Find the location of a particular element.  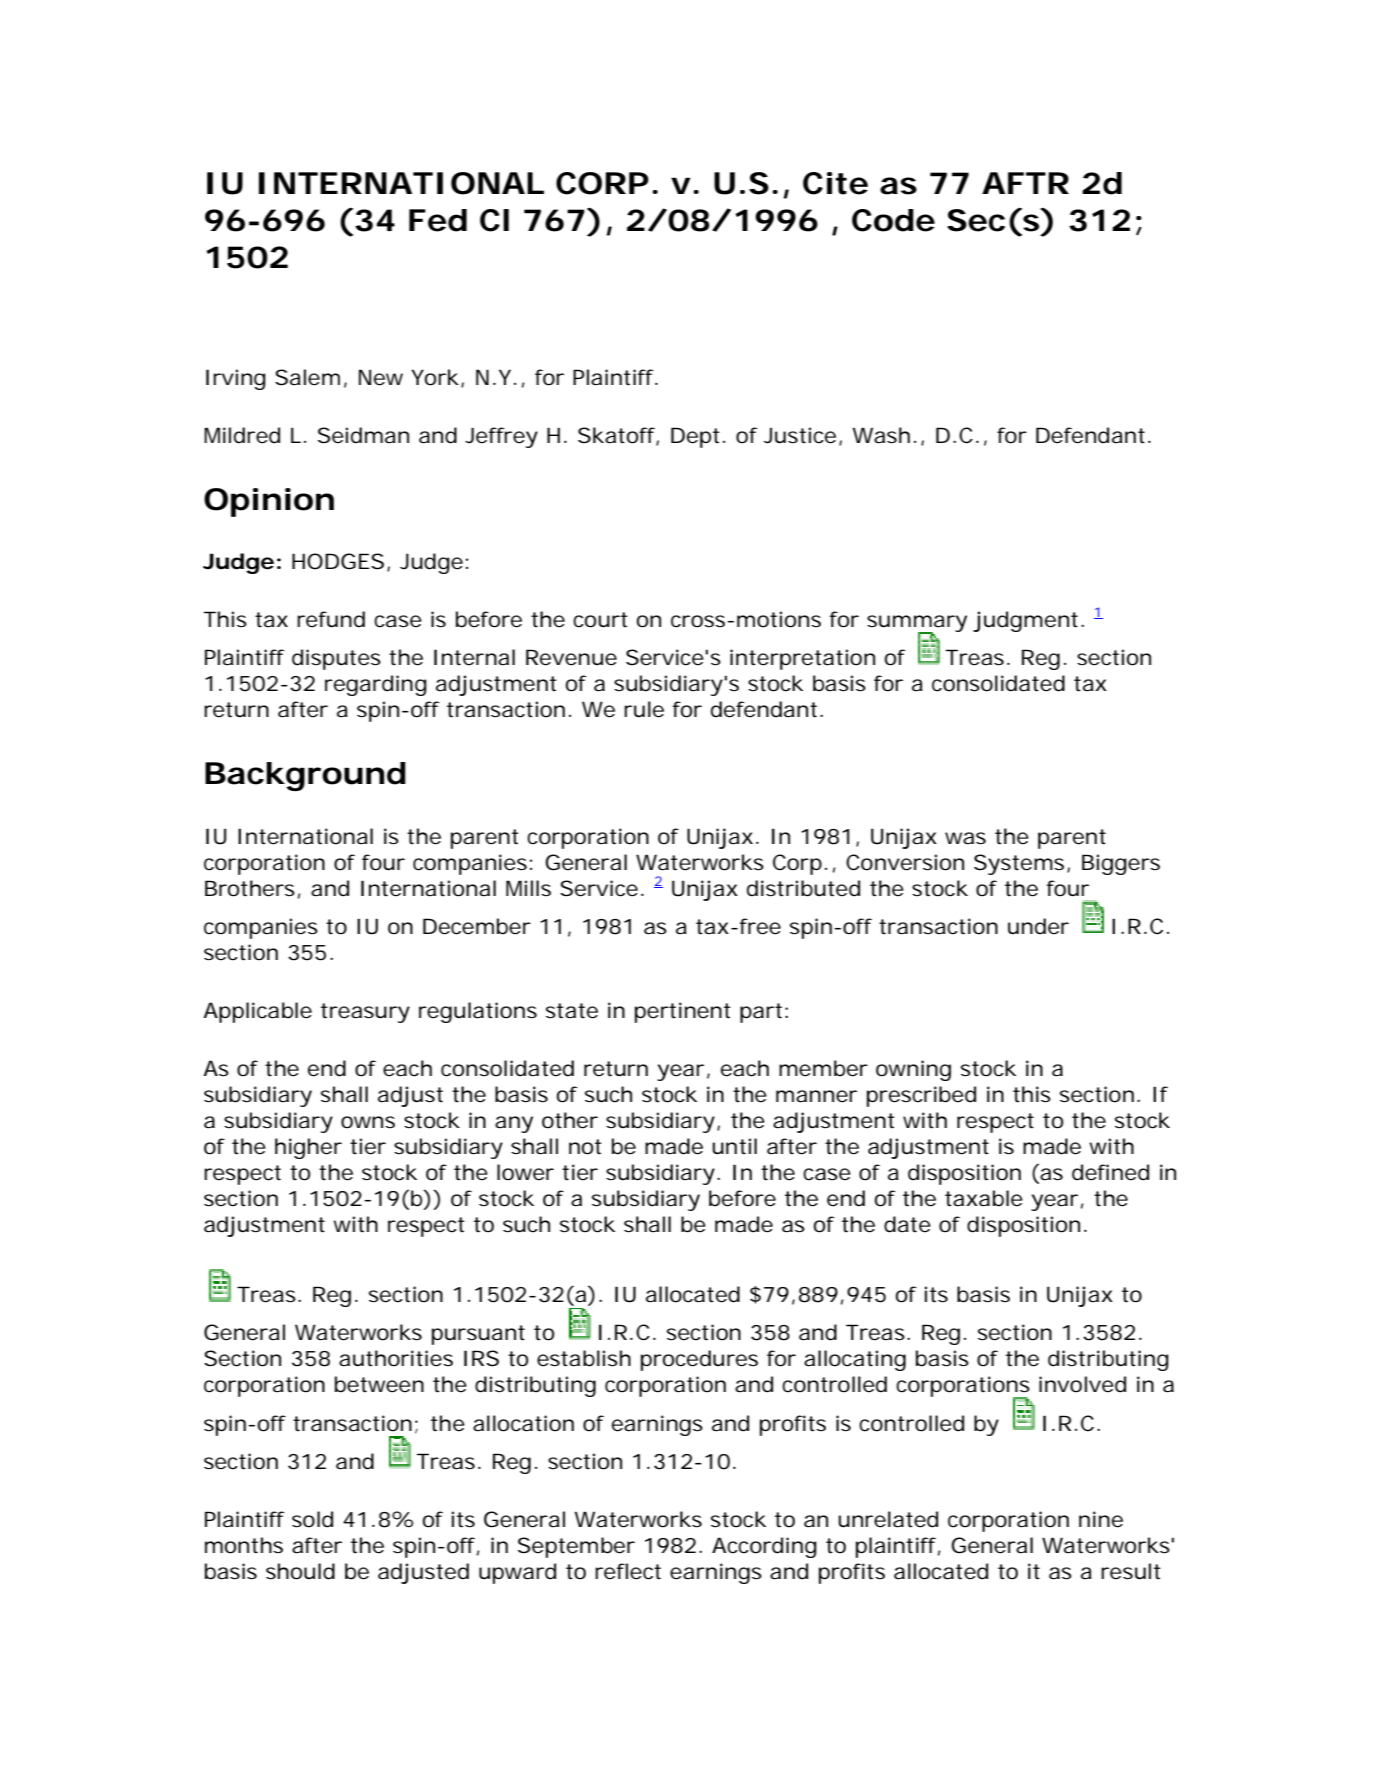

Internal is located at coordinates (474, 657).
